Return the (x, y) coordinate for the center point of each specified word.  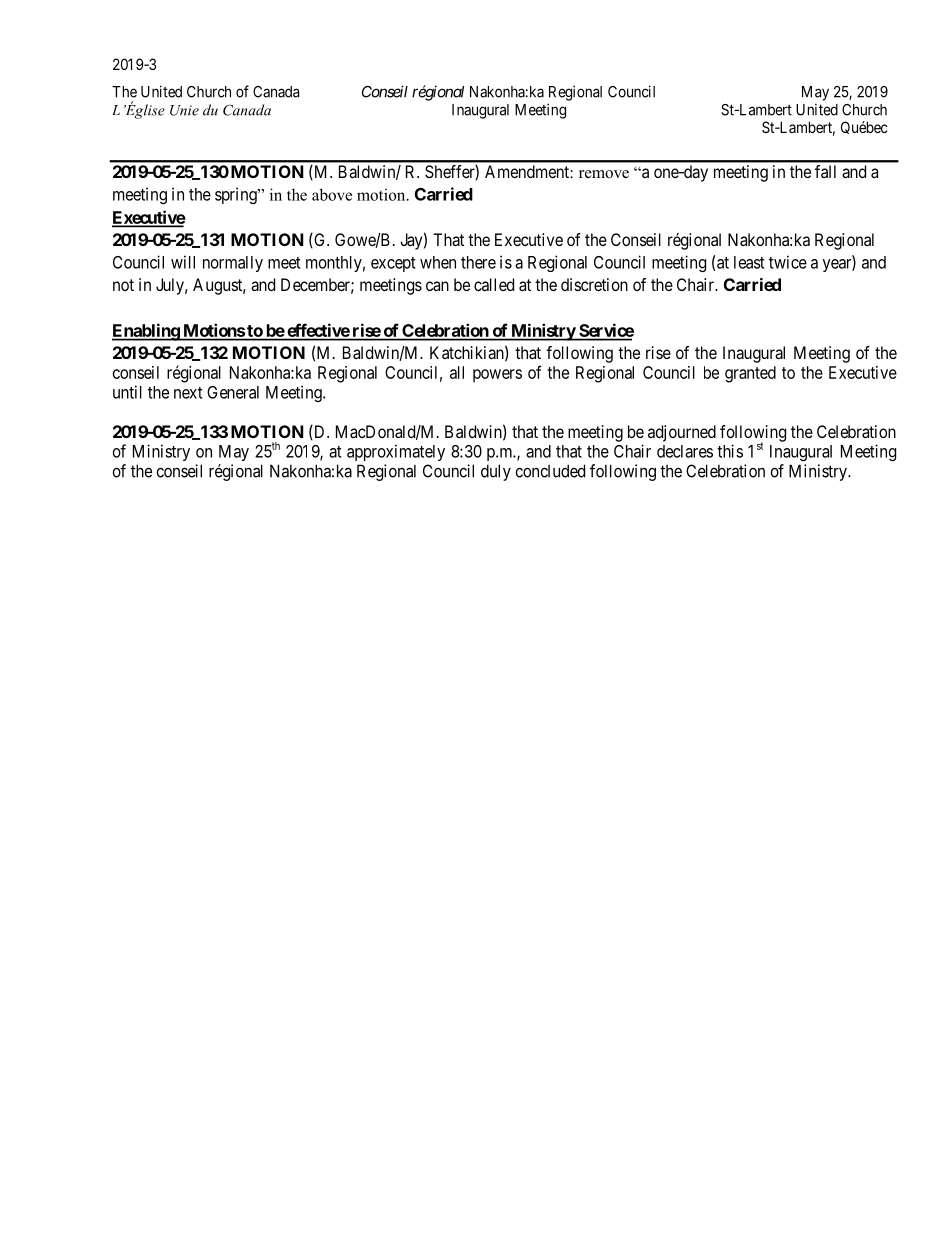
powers (497, 376)
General (233, 392)
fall (825, 171)
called (494, 284)
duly (496, 472)
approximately (396, 452)
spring (237, 195)
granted (750, 374)
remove (604, 174)
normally (233, 264)
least (749, 262)
